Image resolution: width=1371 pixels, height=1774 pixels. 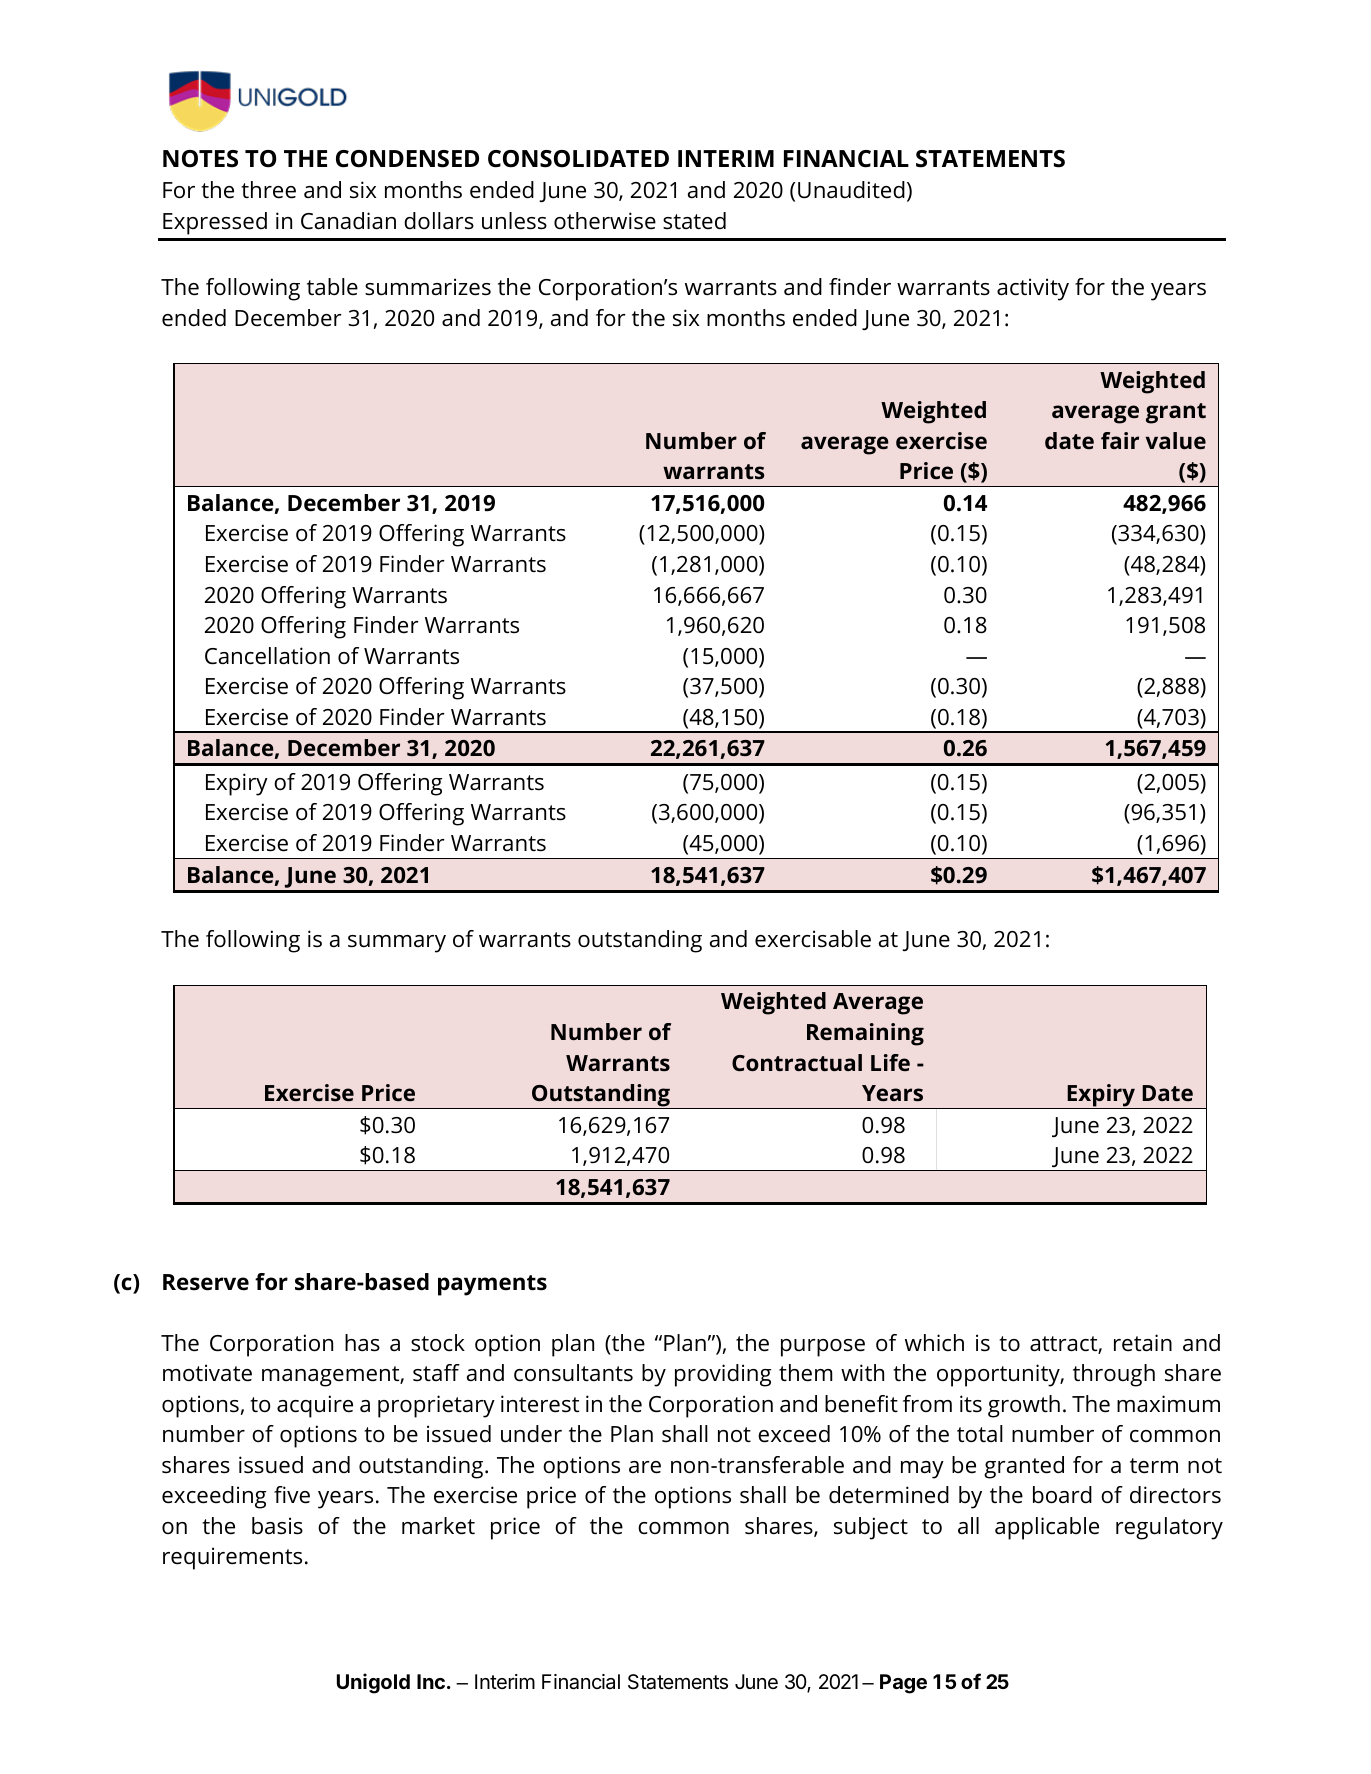 What do you see at coordinates (903, 1684) in the page?
I see `Page` at bounding box center [903, 1684].
